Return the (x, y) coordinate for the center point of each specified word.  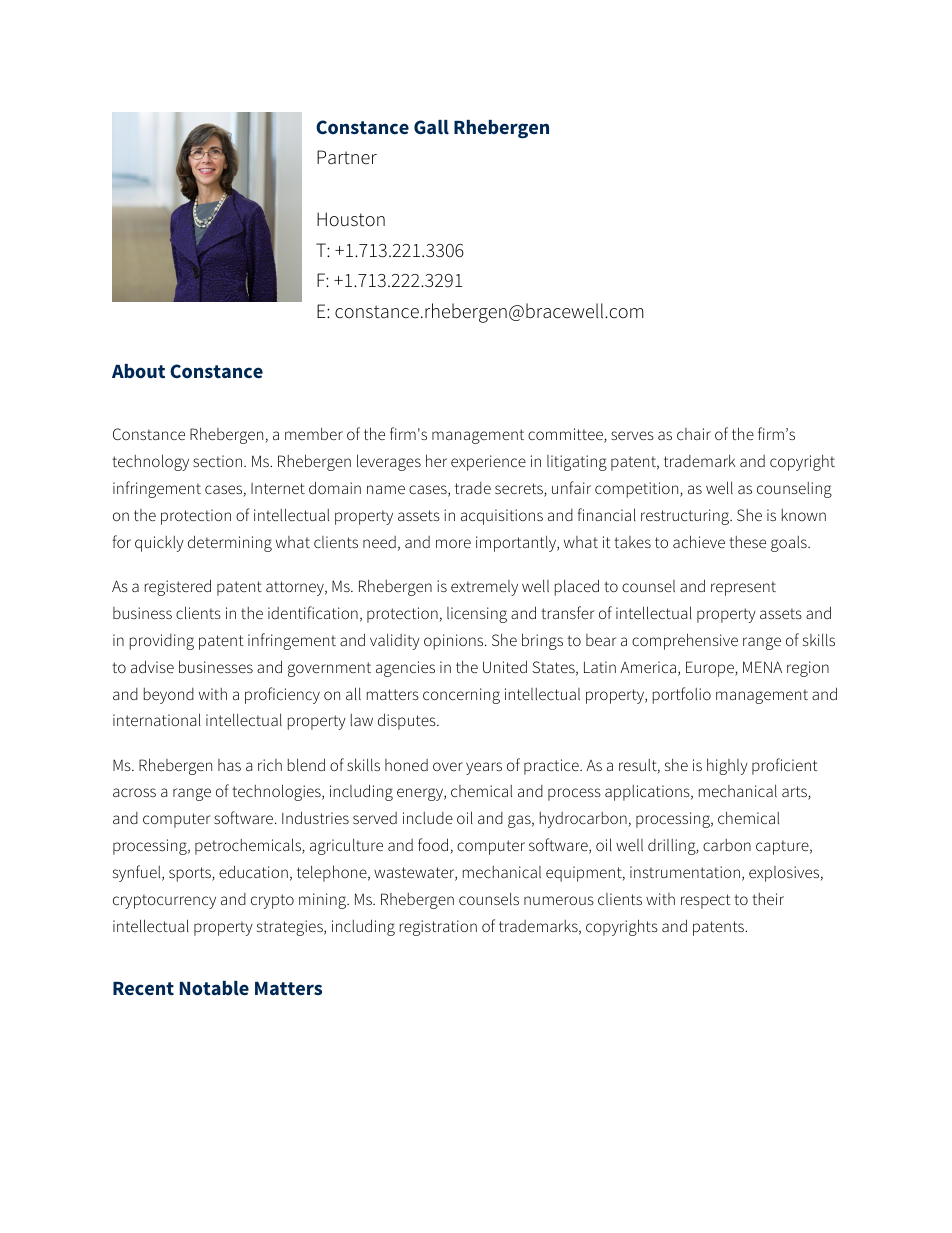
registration (438, 928)
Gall (431, 127)
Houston (351, 219)
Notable (214, 988)
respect (706, 901)
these (747, 542)
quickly (159, 544)
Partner (347, 157)
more (453, 543)
